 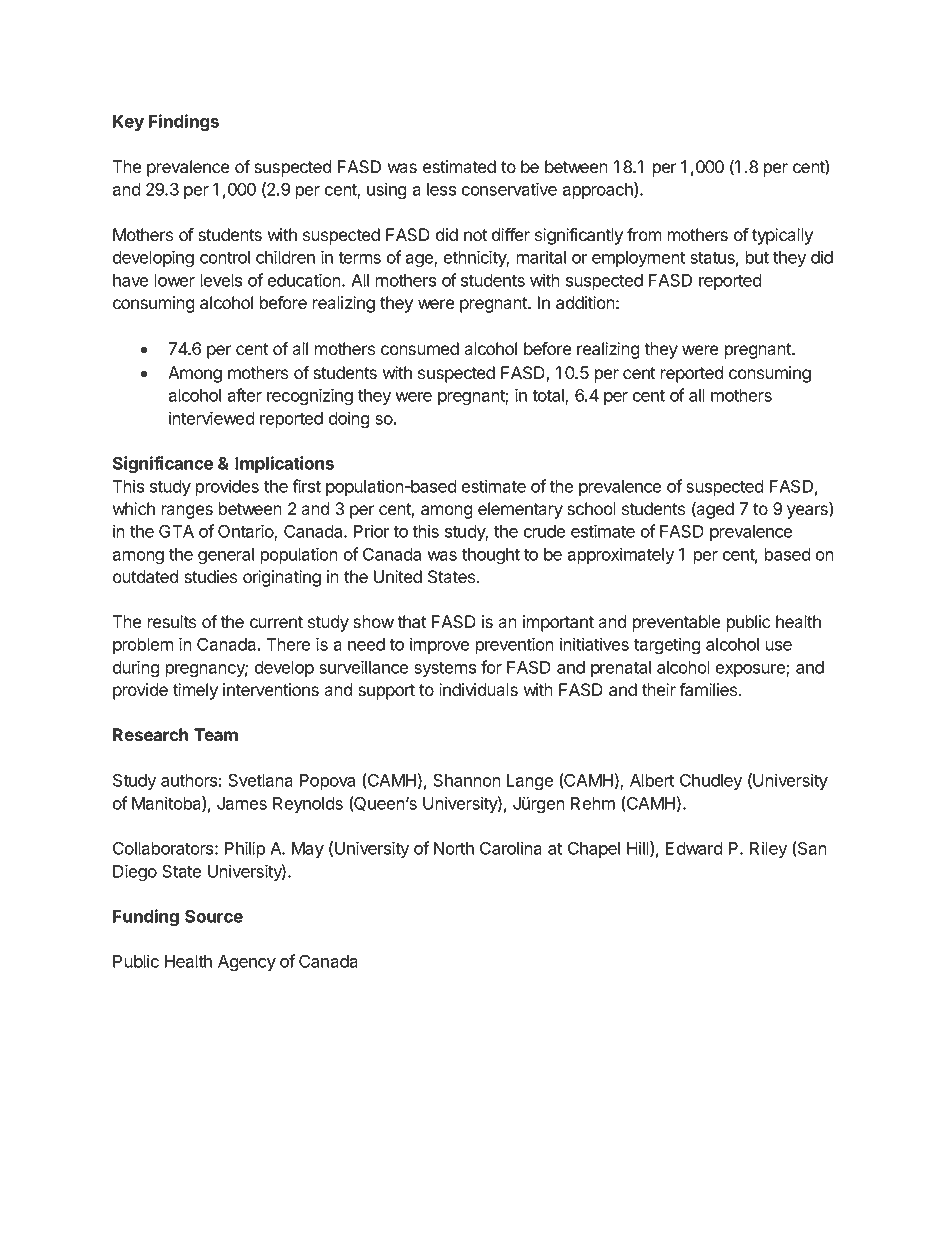 What do you see at coordinates (226, 556) in the screenshot?
I see `general` at bounding box center [226, 556].
